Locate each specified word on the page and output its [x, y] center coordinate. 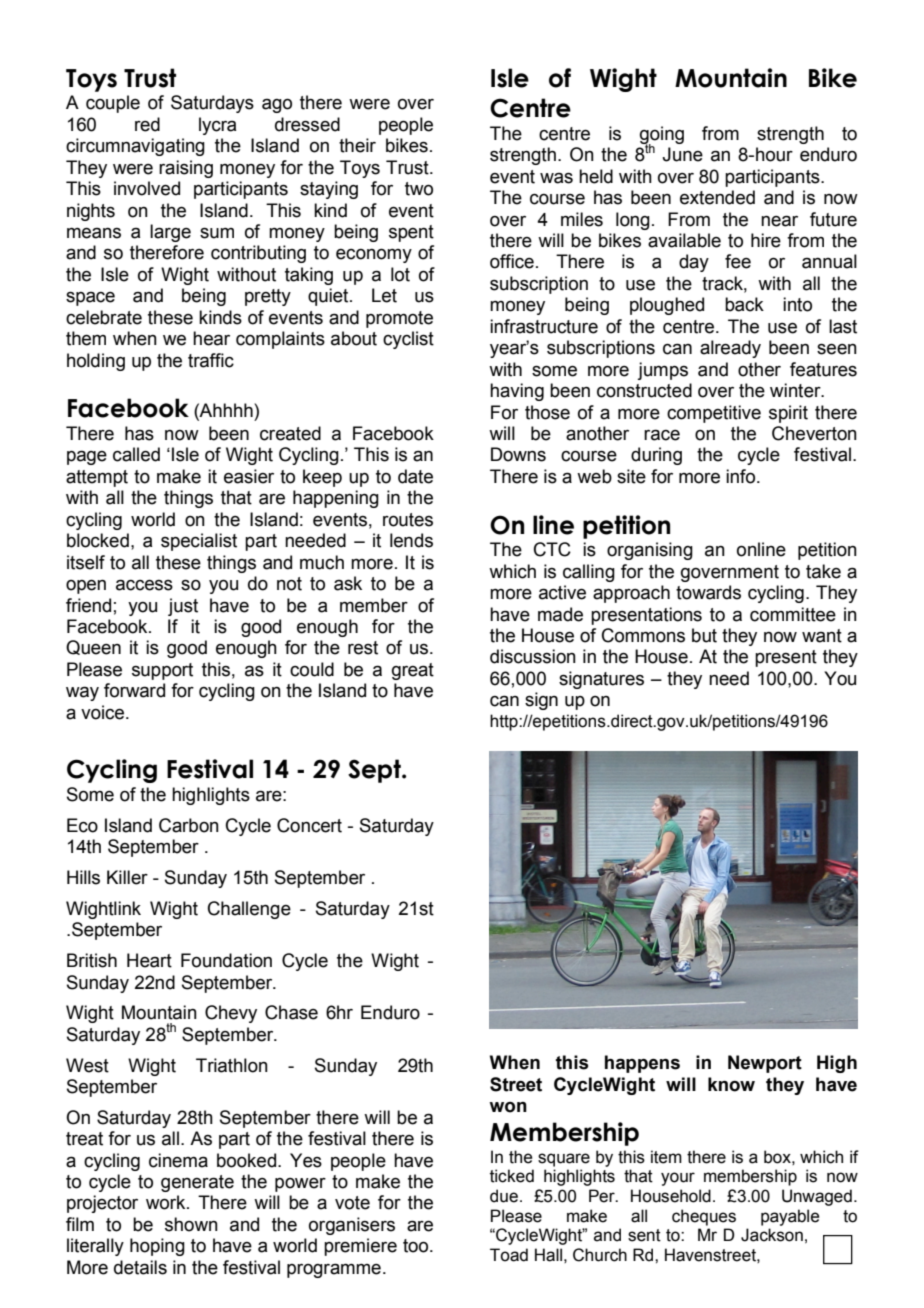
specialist [199, 542]
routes [408, 520]
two [419, 189]
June [682, 154]
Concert [309, 825]
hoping [157, 1247]
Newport [765, 1064]
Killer [127, 877]
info [742, 476]
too [417, 1246]
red [147, 124]
